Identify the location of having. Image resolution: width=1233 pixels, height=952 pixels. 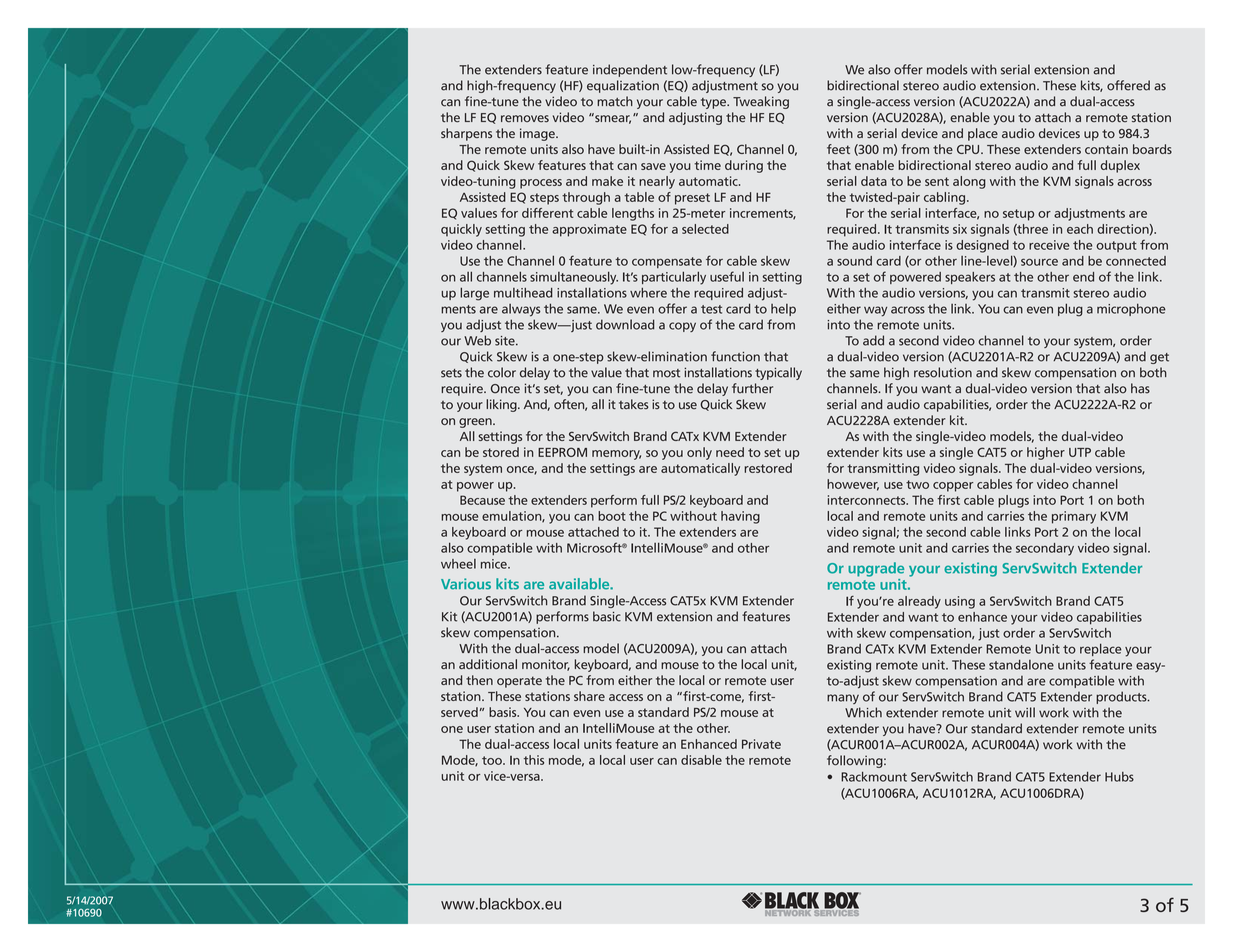
(740, 517).
